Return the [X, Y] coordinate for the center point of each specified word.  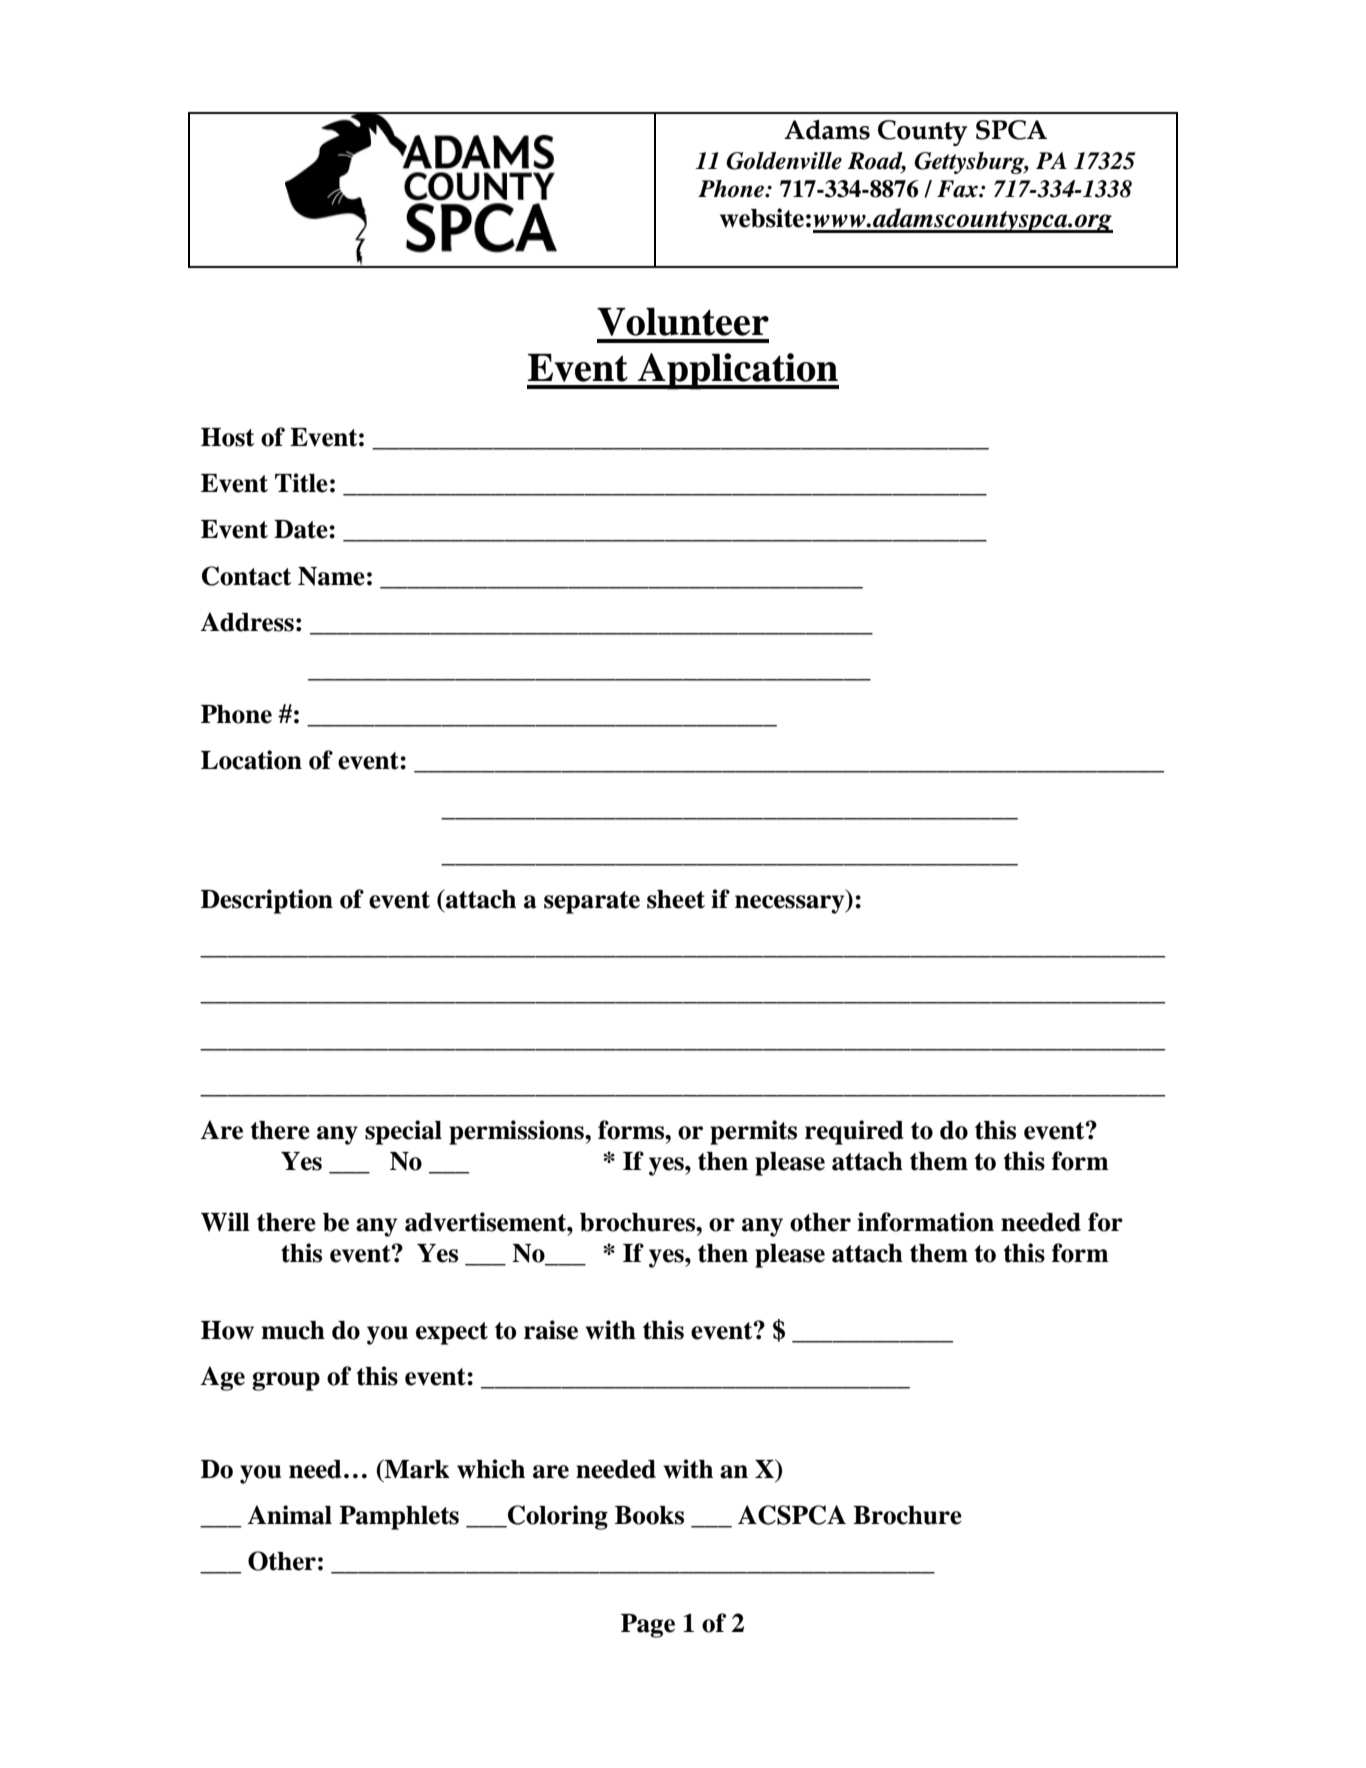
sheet [676, 899]
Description [267, 901]
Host [227, 437]
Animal [289, 1515]
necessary [791, 904]
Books [649, 1515]
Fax [958, 189]
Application [737, 371]
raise [551, 1330]
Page [648, 1626]
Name [331, 576]
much [293, 1330]
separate [592, 902]
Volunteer [683, 322]
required [854, 1132]
